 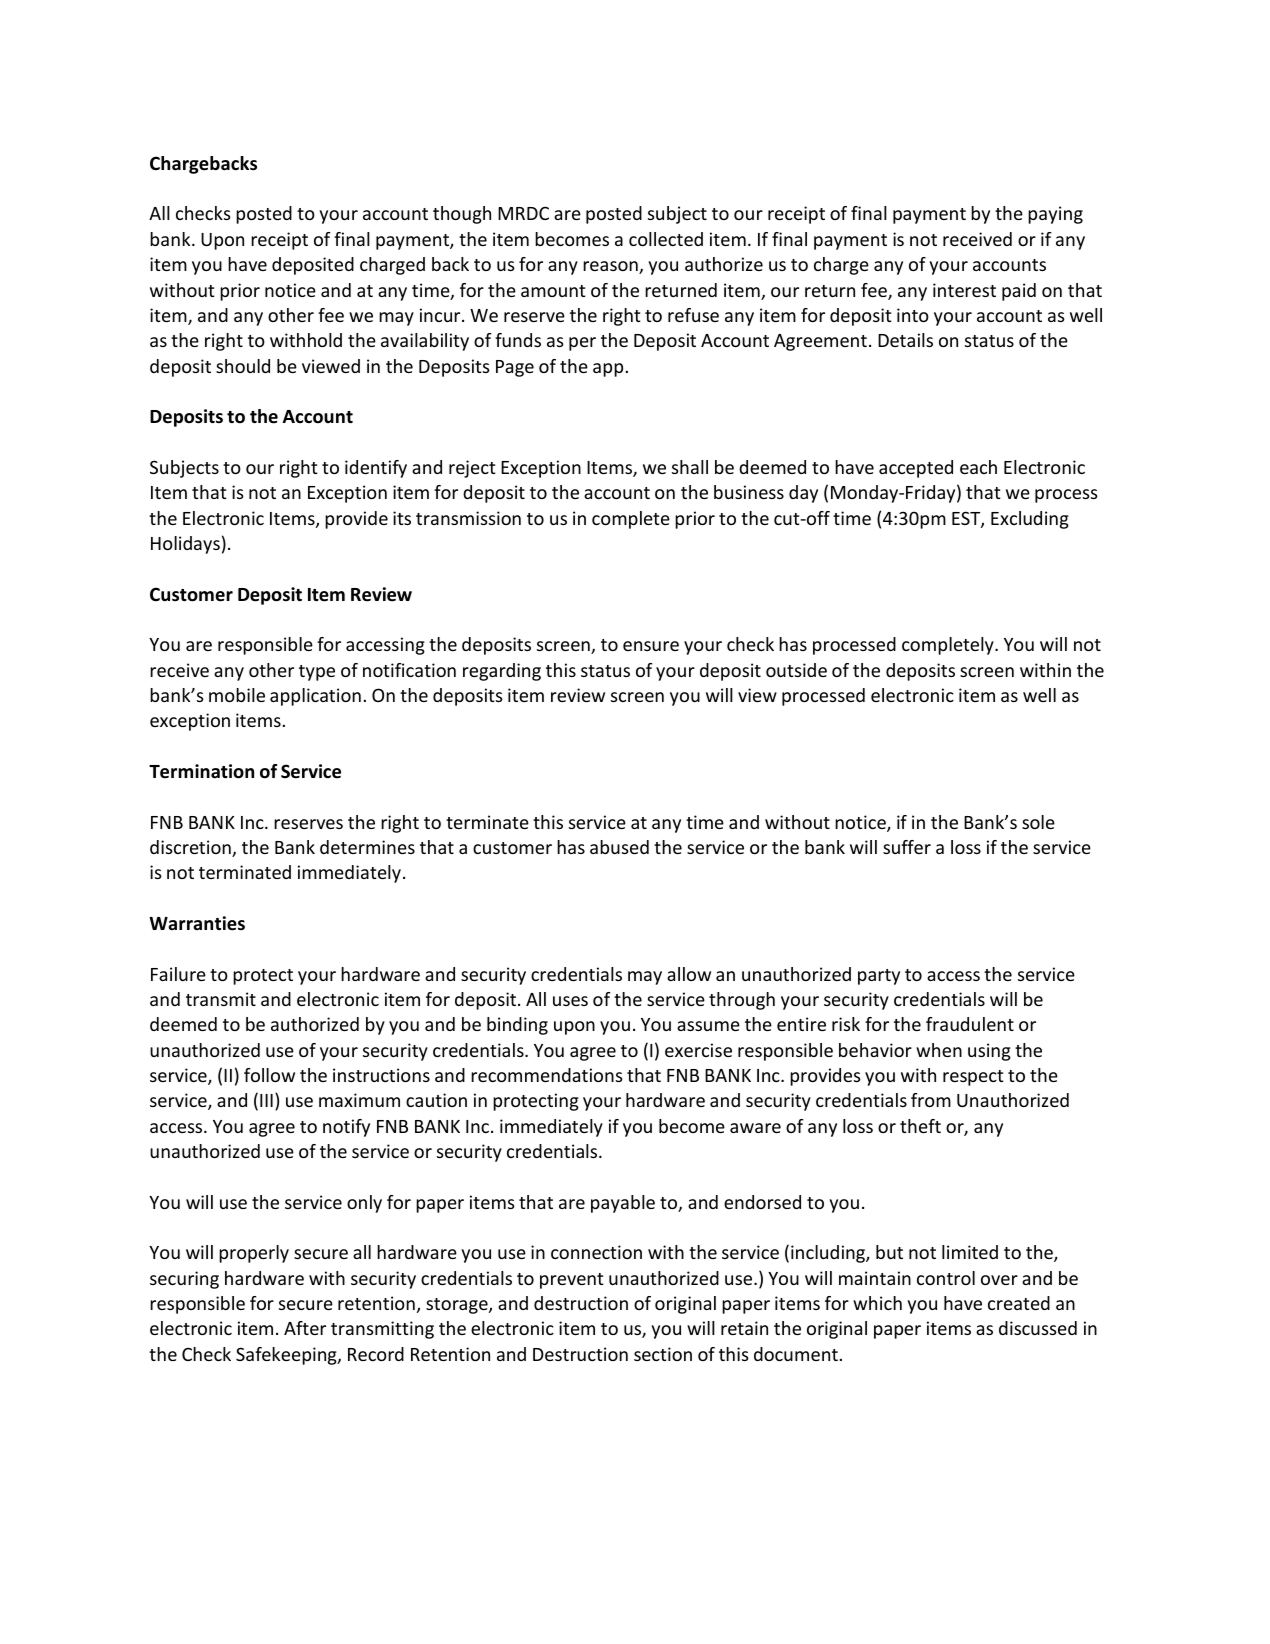 What do you see at coordinates (269, 1075) in the screenshot?
I see `follow` at bounding box center [269, 1075].
